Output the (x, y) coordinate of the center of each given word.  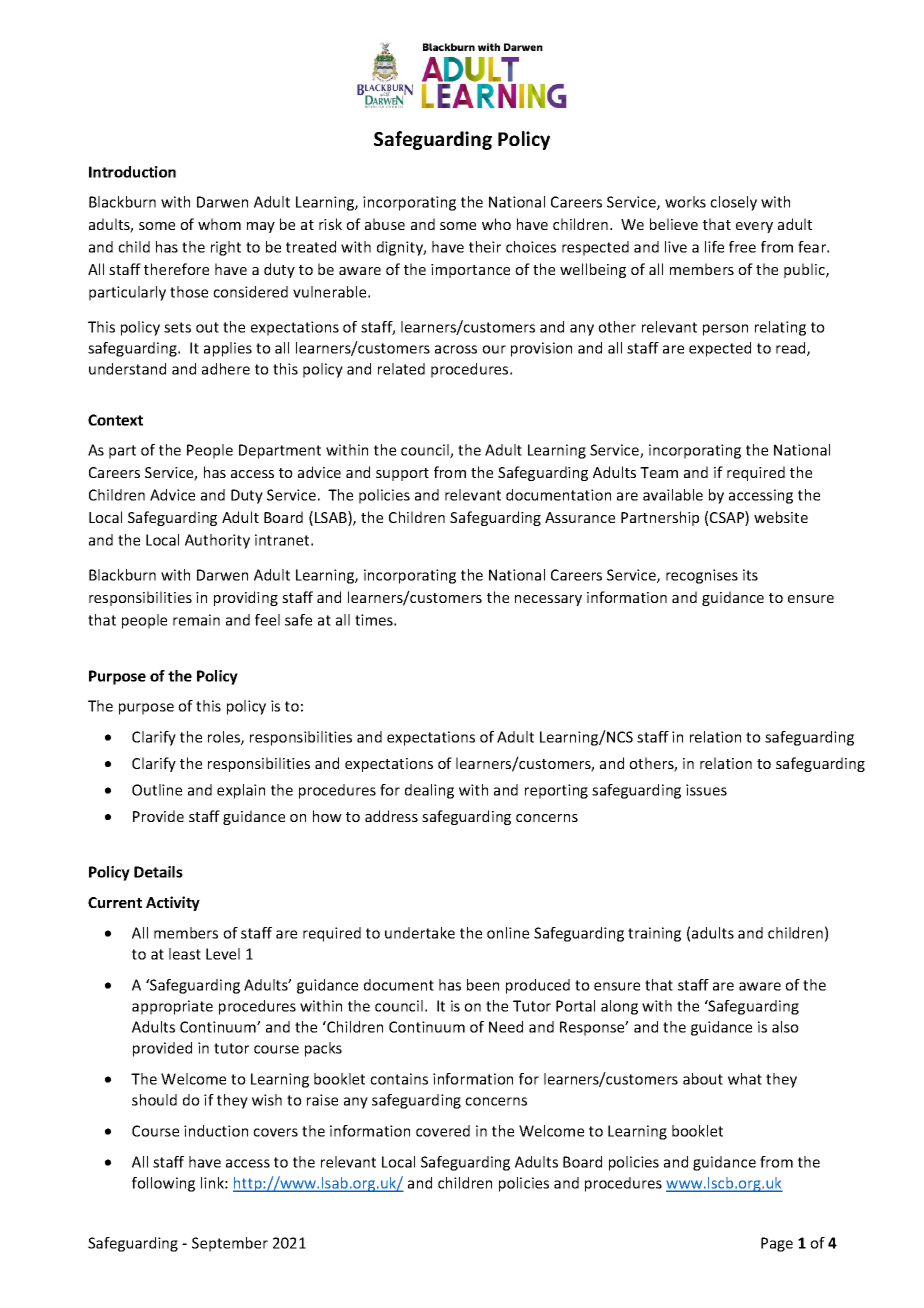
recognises (702, 576)
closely (733, 203)
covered (443, 1131)
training (654, 934)
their (485, 247)
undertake (420, 933)
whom (219, 224)
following (163, 1184)
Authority (217, 541)
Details (158, 872)
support (402, 474)
